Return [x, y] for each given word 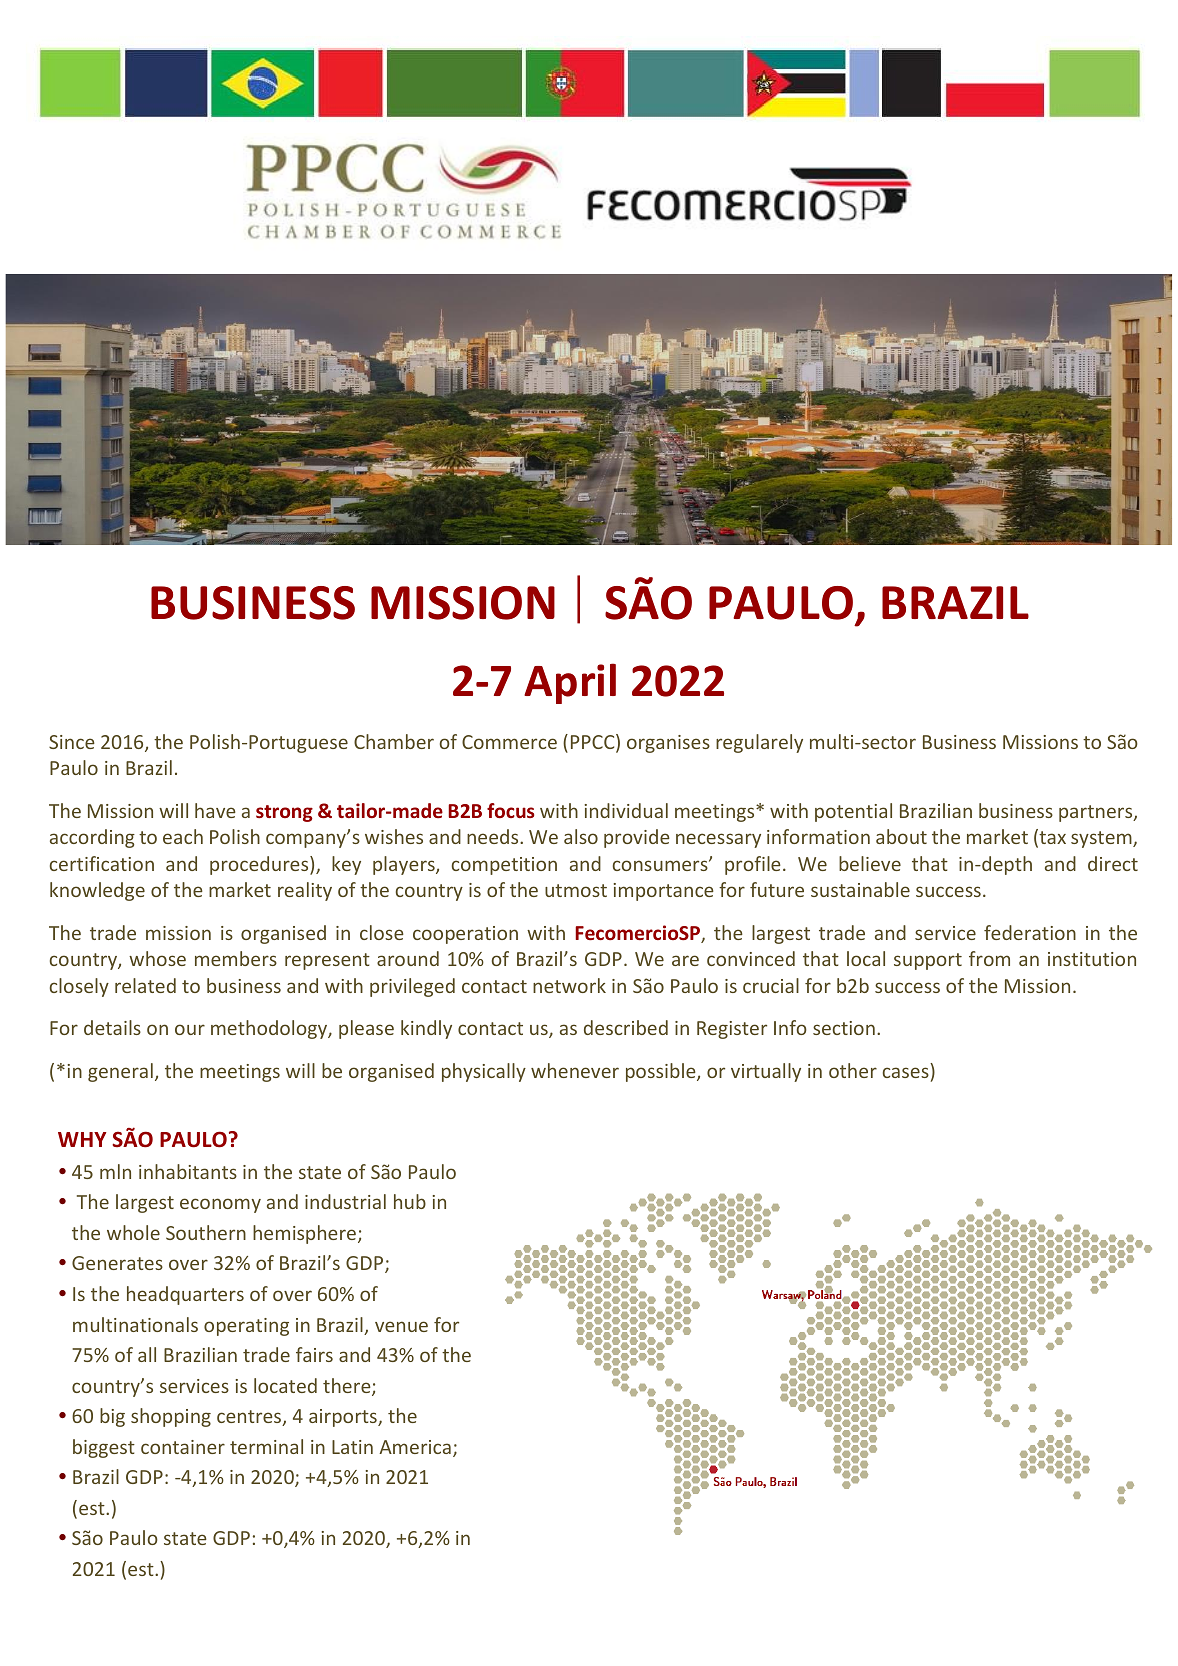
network [569, 985]
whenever [575, 1070]
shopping [171, 1417]
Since [72, 742]
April [570, 683]
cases [906, 1072]
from [989, 958]
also [581, 836]
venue [401, 1326]
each [183, 836]
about [901, 836]
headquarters [185, 1295]
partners [1097, 813]
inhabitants [188, 1171]
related [145, 985]
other [853, 1070]
